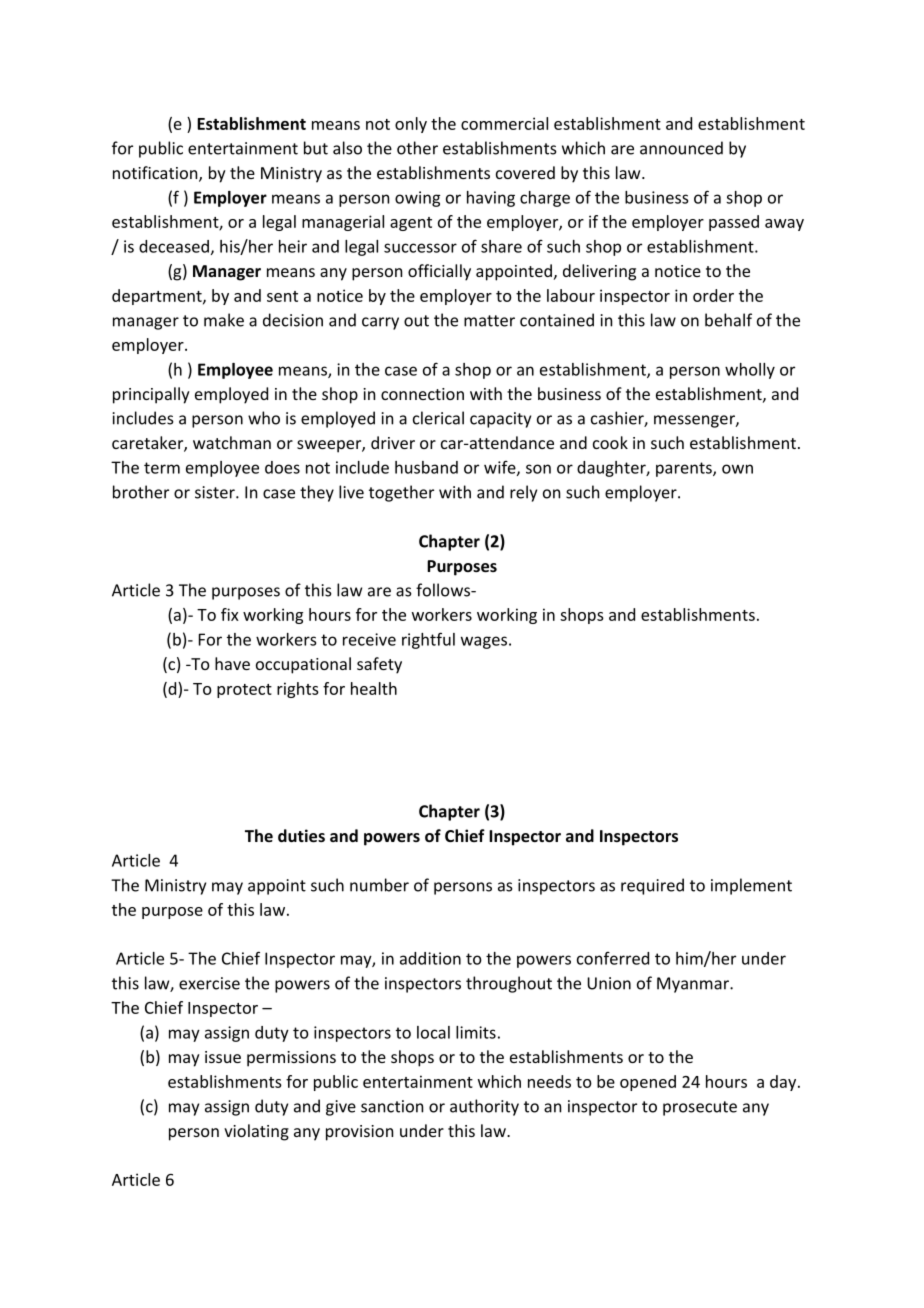 Image resolution: width=924 pixels, height=1308 pixels. What do you see at coordinates (700, 1108) in the screenshot?
I see `prosecute` at bounding box center [700, 1108].
